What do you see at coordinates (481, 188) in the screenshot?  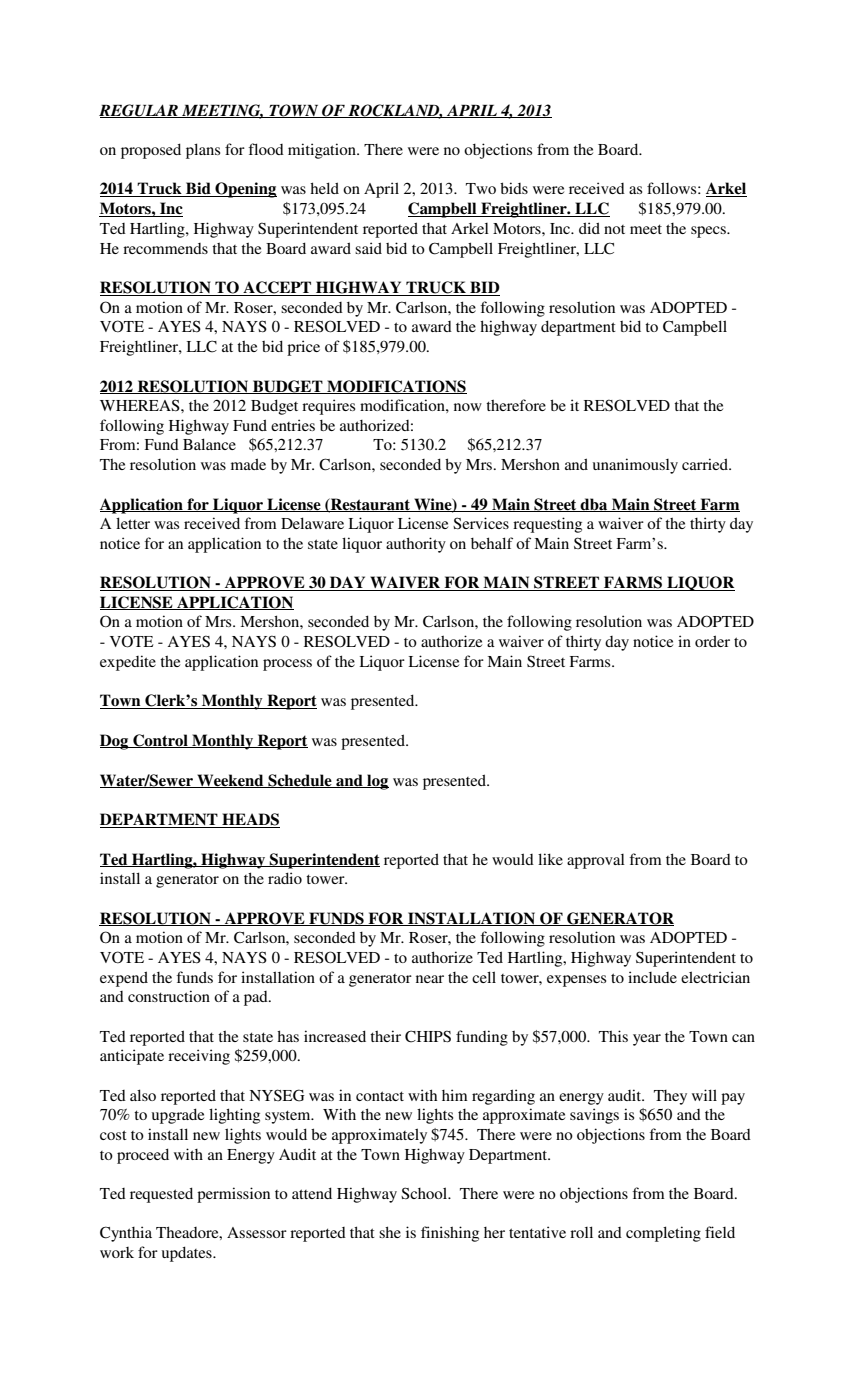 I see `Two` at bounding box center [481, 188].
